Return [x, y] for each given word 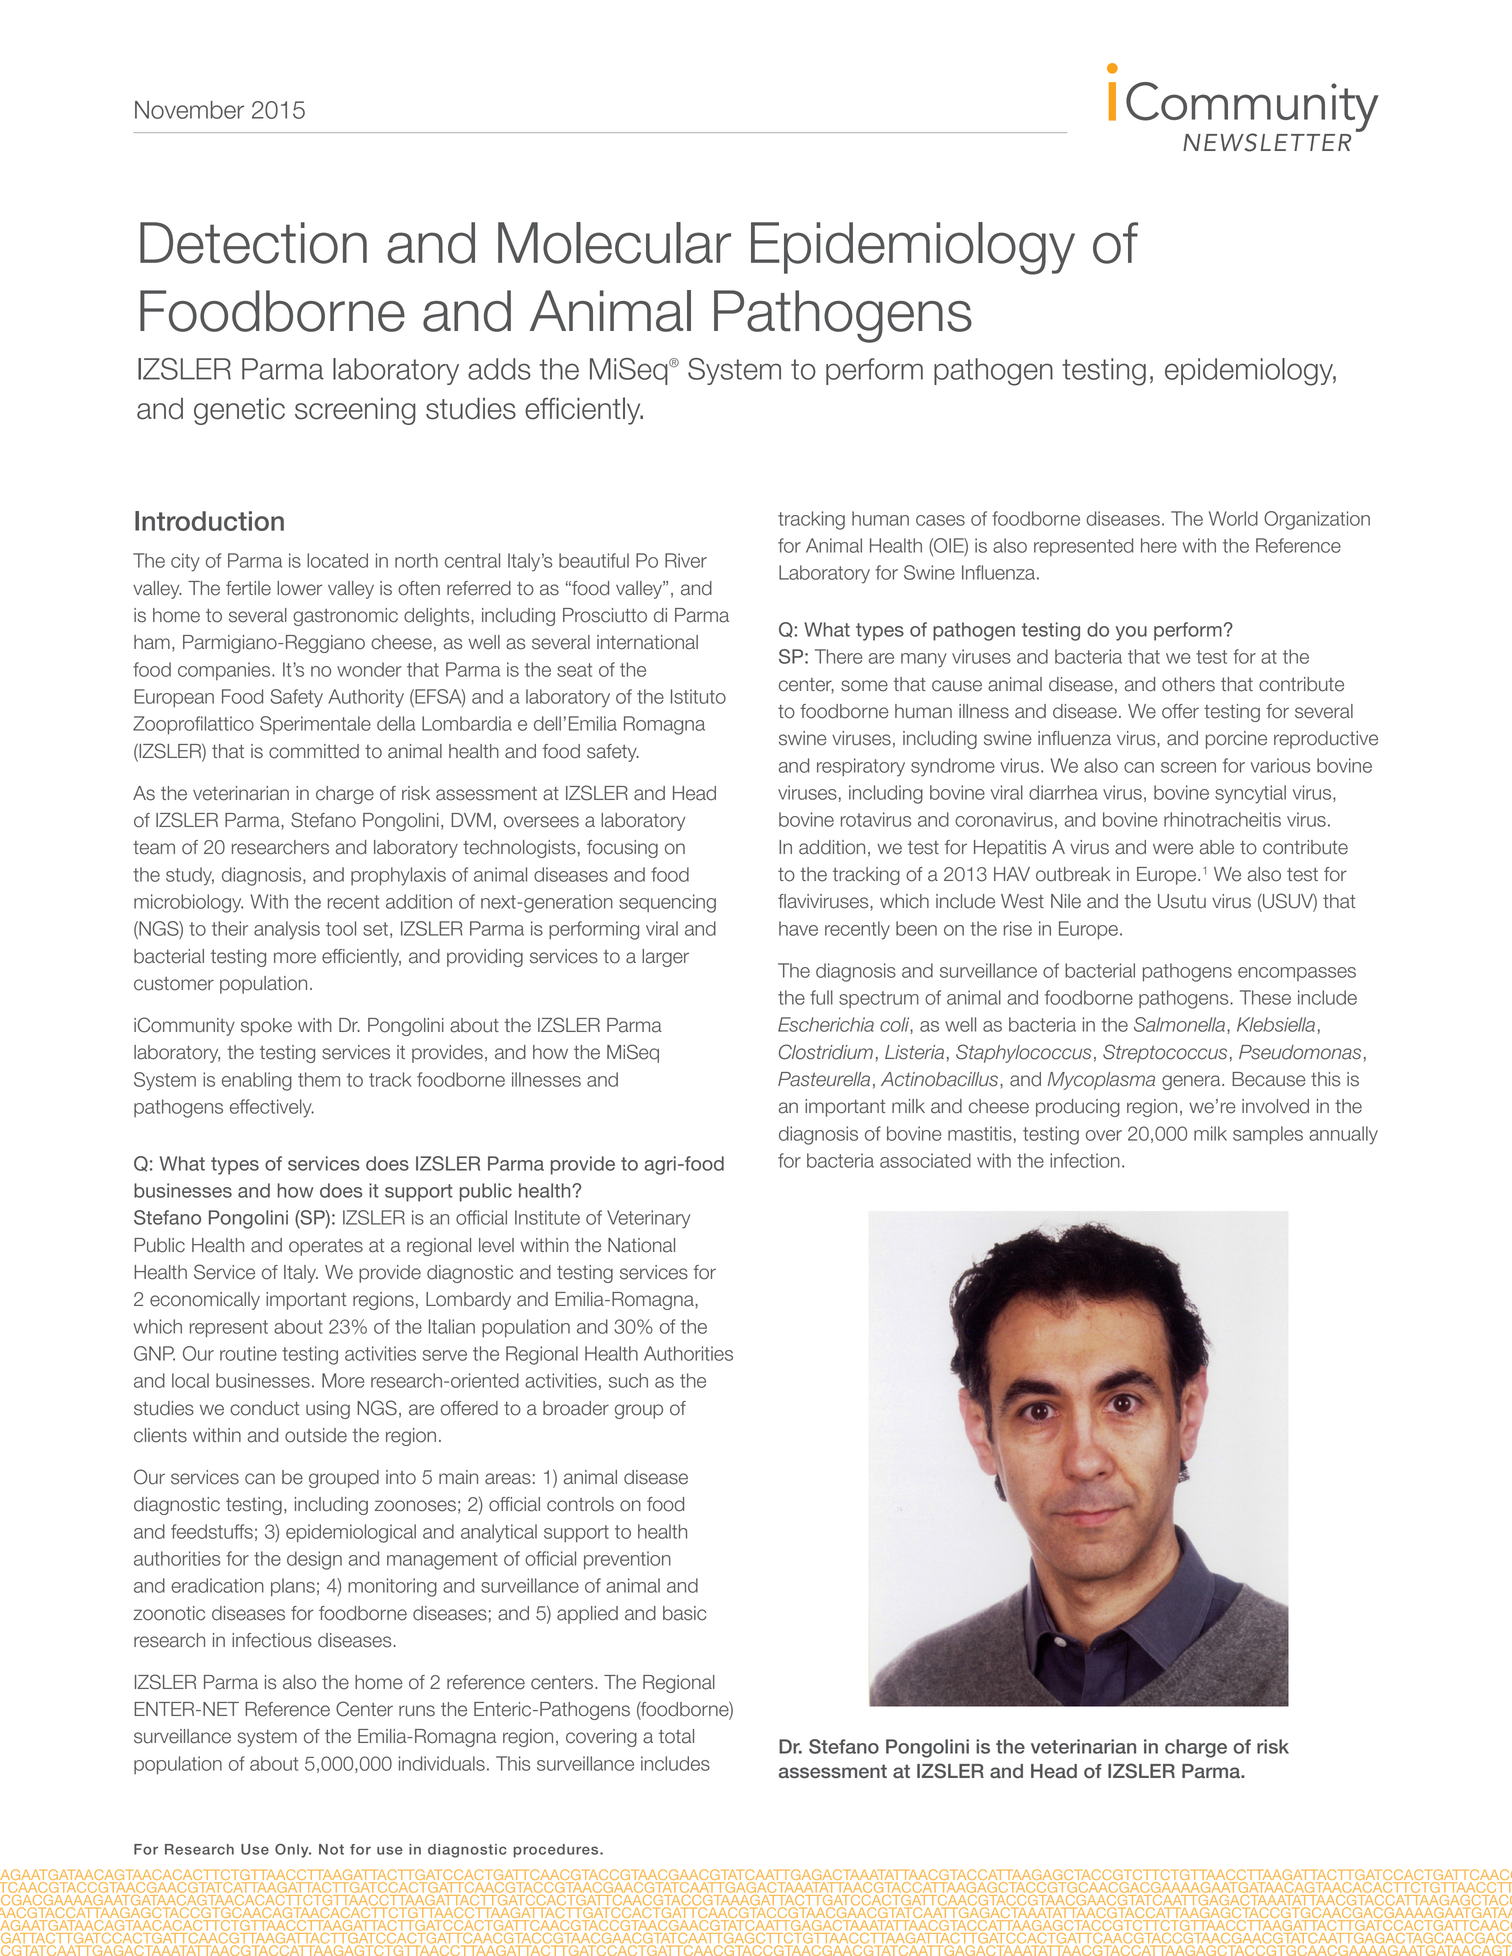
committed [314, 751]
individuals [442, 1763]
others [1188, 684]
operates [326, 1247]
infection [1085, 1160]
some [864, 686]
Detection [253, 243]
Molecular [614, 243]
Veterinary [648, 1219]
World [1233, 518]
